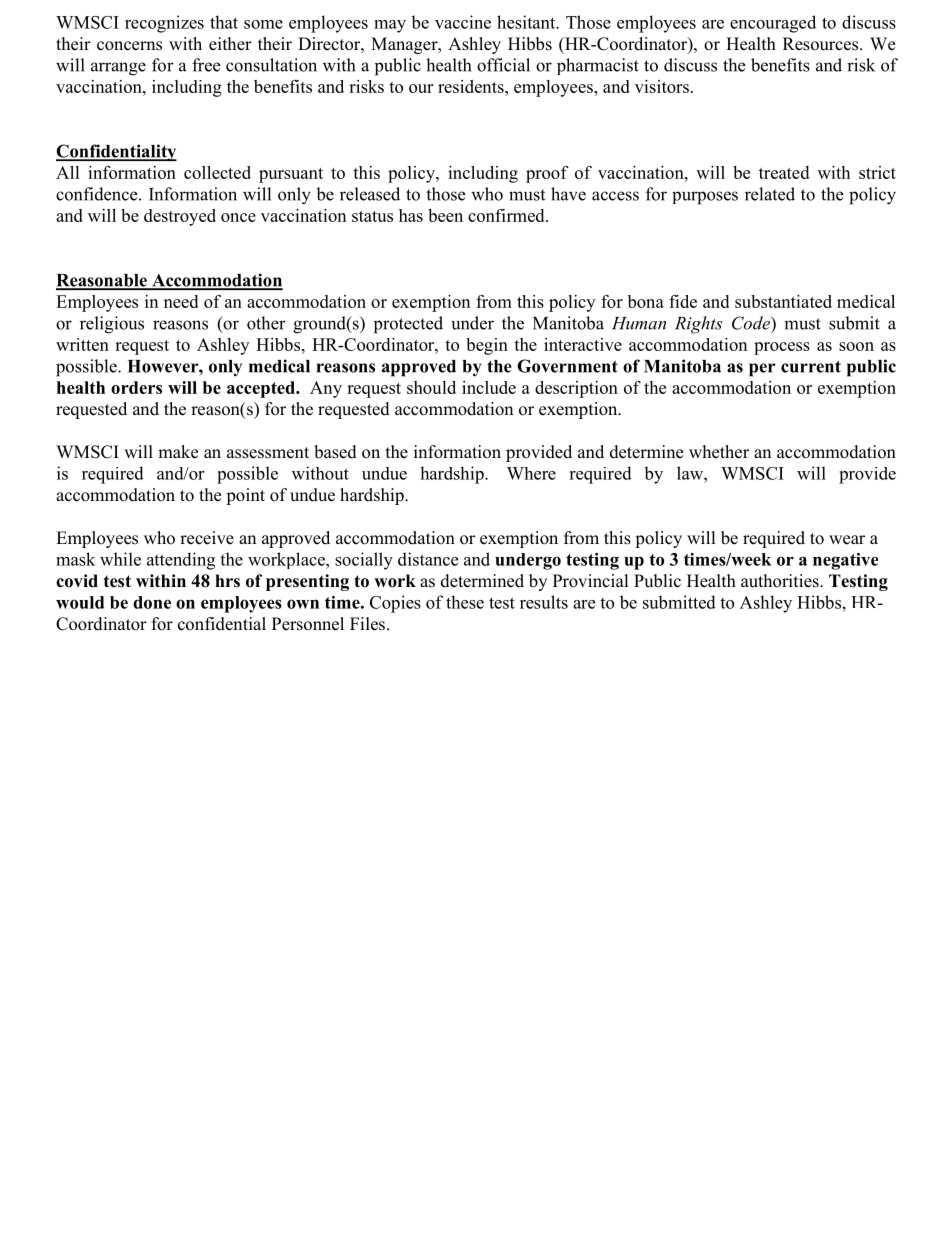 Image resolution: width=952 pixels, height=1233 pixels. What do you see at coordinates (820, 44) in the document?
I see `Resources` at bounding box center [820, 44].
